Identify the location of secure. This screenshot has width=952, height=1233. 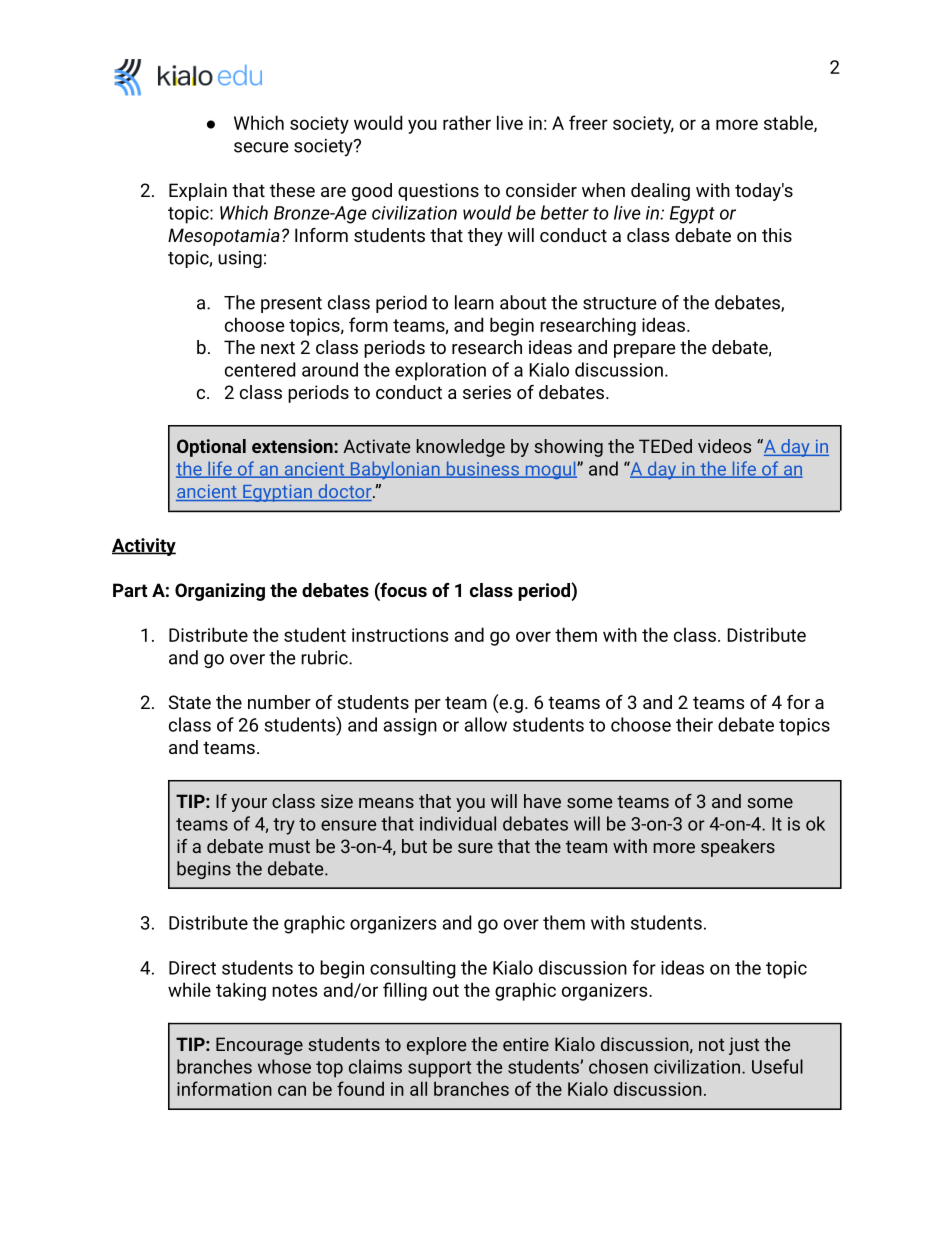
(261, 147).
